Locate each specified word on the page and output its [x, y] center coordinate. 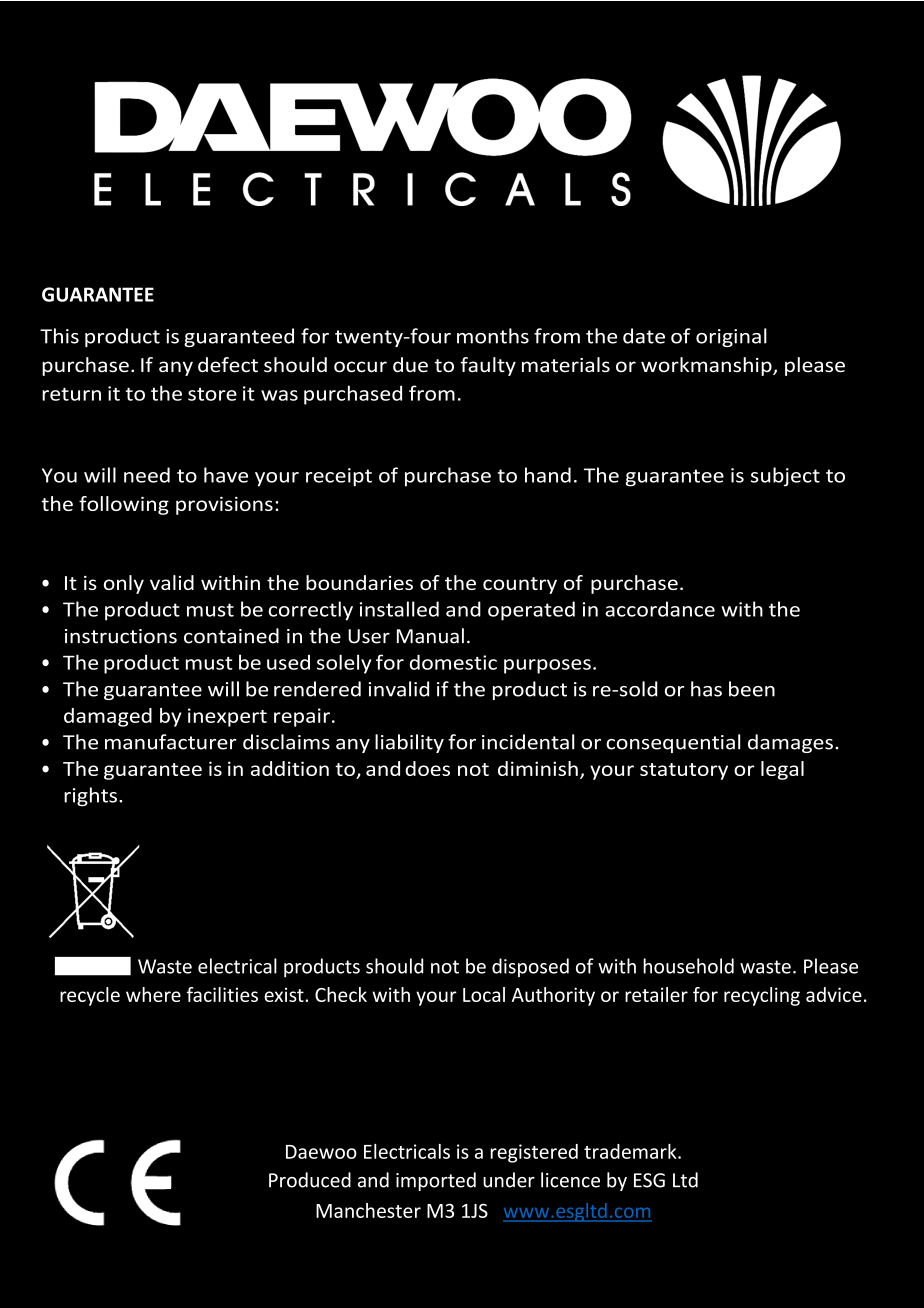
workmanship [707, 366]
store [212, 394]
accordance [660, 609]
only [124, 584]
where [153, 994]
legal [782, 770]
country [520, 585]
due [410, 365]
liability [409, 743]
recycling [762, 996]
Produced [310, 1180]
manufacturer [171, 742]
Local [484, 994]
